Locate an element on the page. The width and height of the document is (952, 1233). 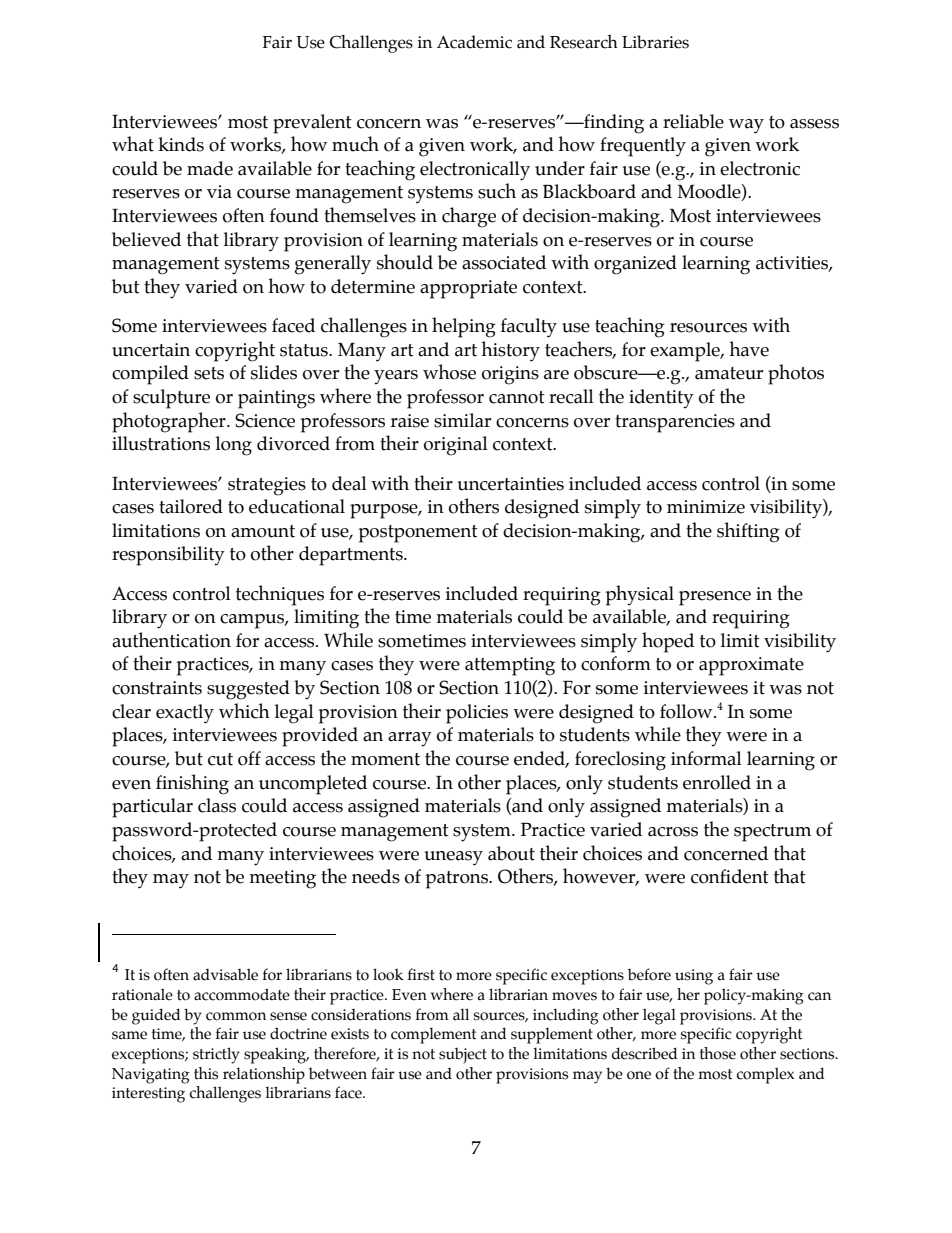
Academic is located at coordinates (474, 42).
